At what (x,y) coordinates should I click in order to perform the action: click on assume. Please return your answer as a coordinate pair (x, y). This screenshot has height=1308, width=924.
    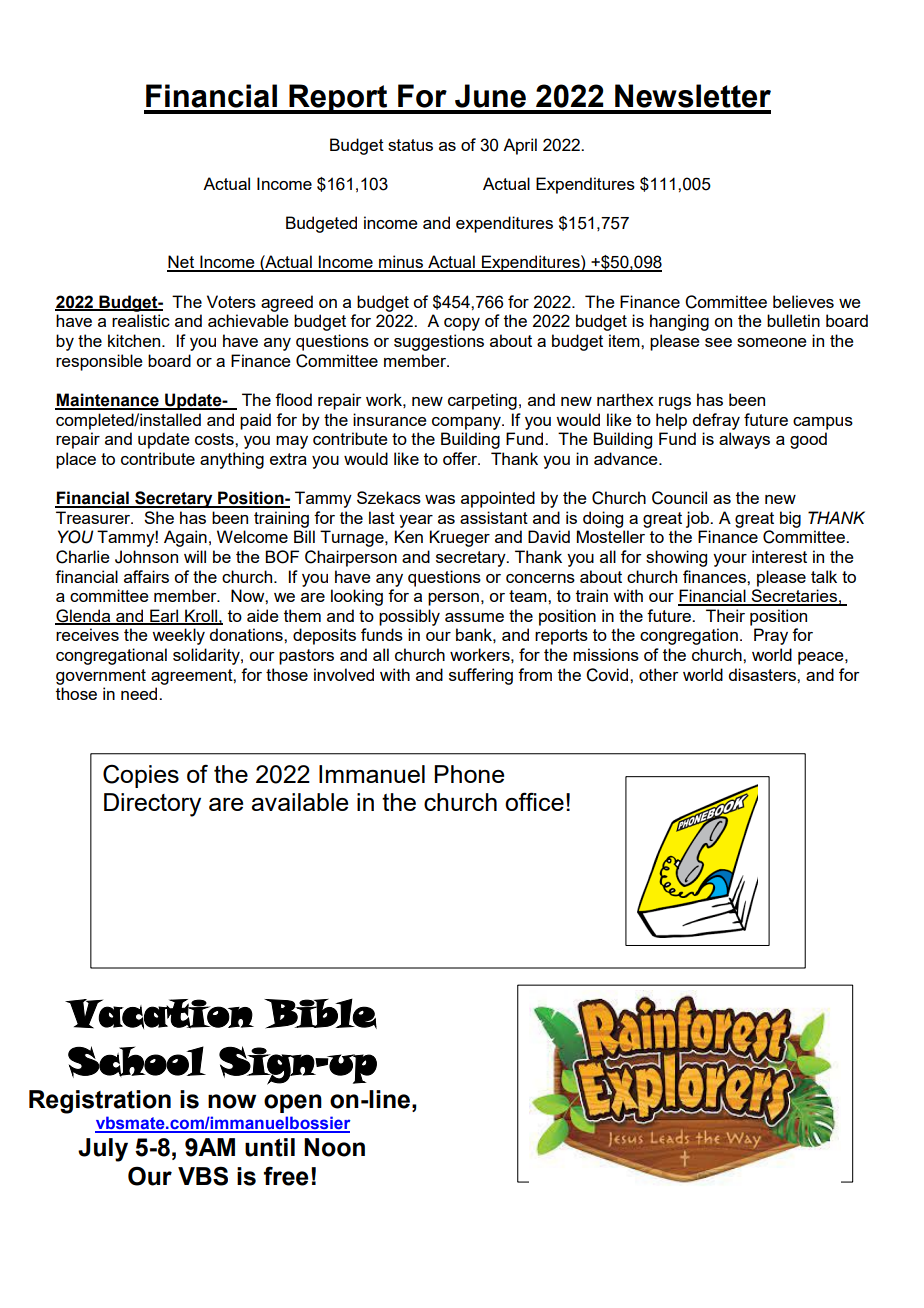
    Looking at the image, I should click on (474, 617).
